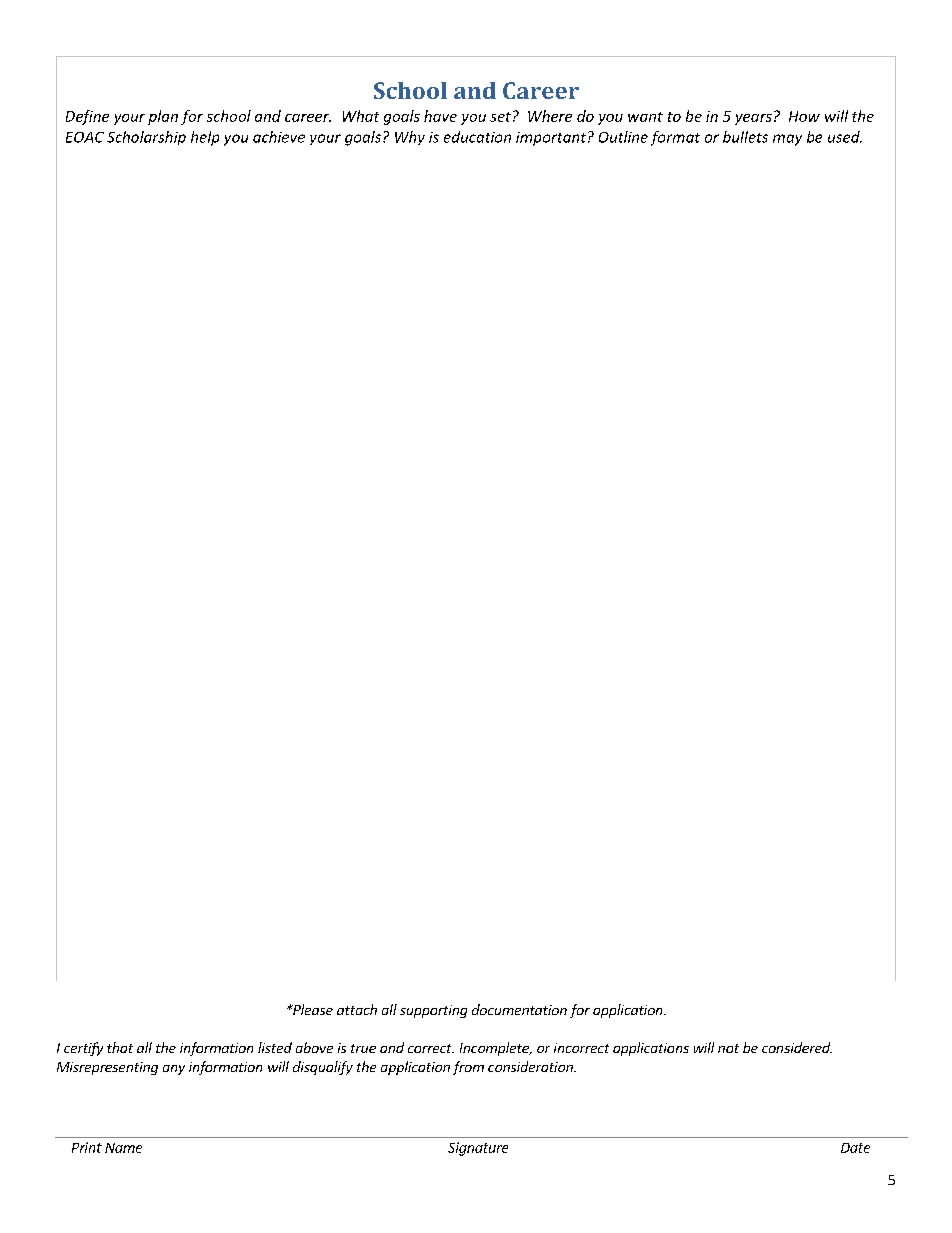  I want to click on Please, so click(312, 1009).
